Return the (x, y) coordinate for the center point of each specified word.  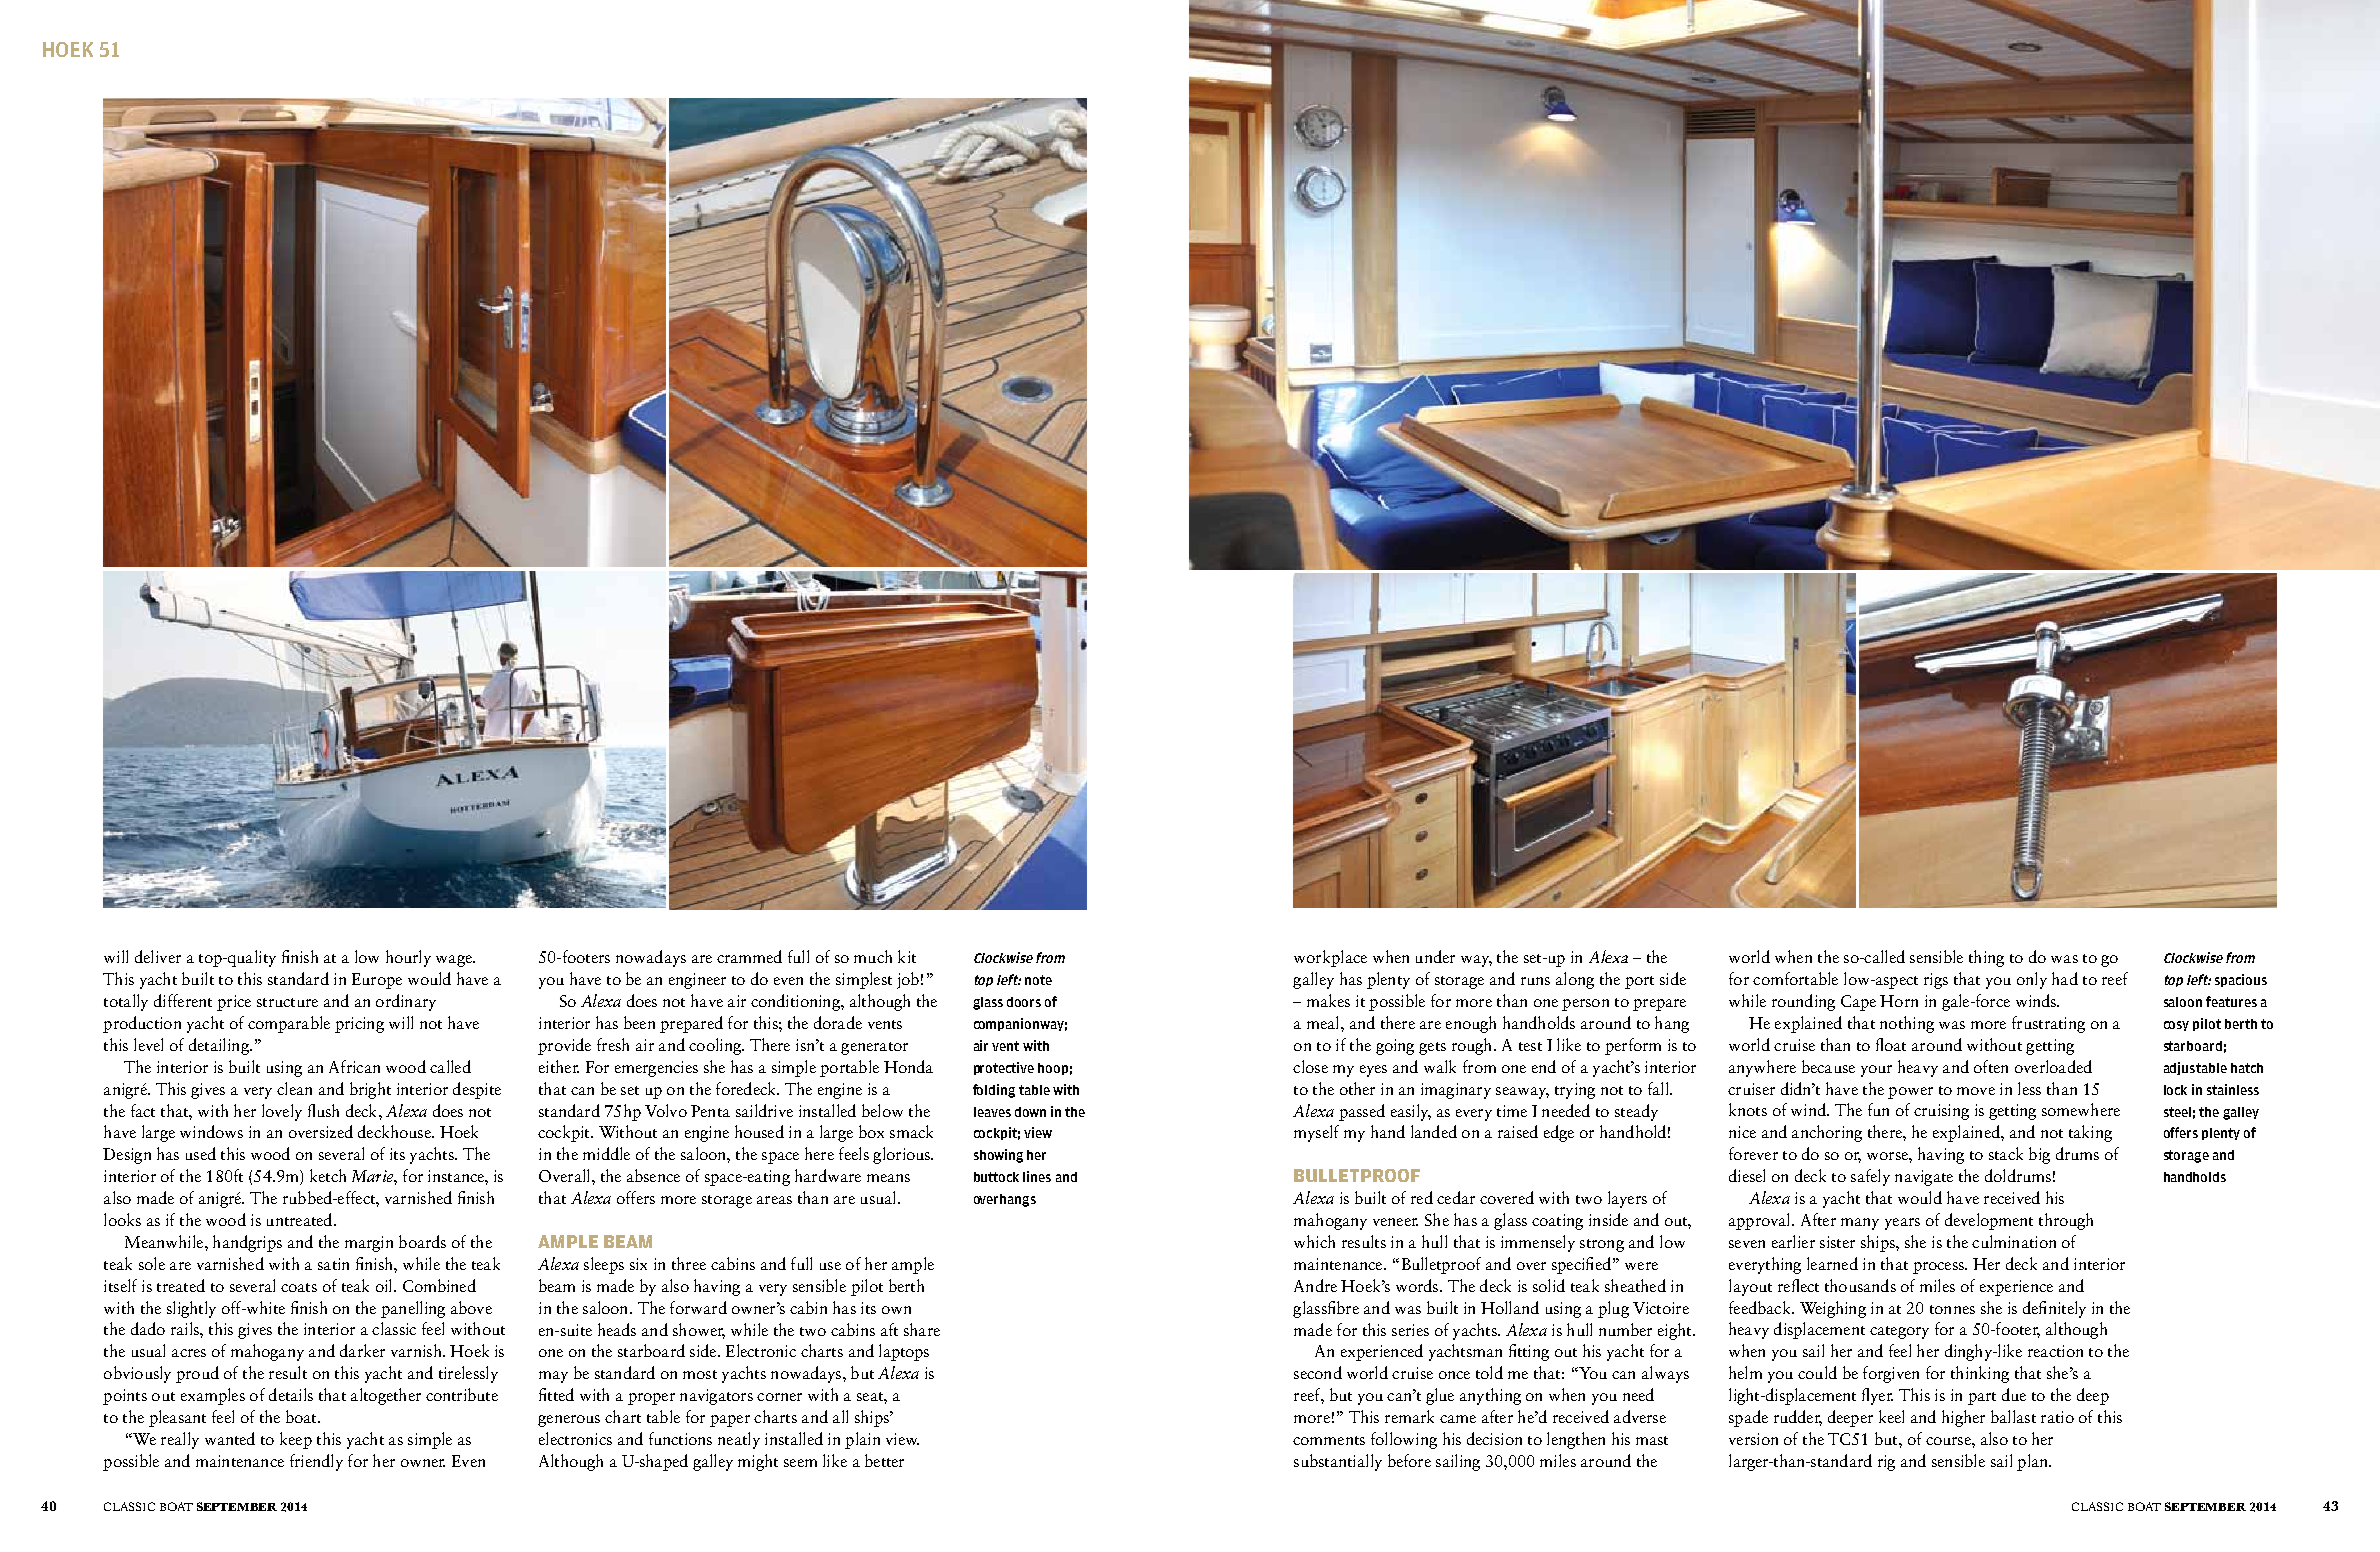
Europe (377, 981)
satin (333, 1264)
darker (362, 1350)
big (2039, 1155)
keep (296, 1440)
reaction (2055, 1351)
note (1038, 980)
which (1314, 1241)
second (1318, 1372)
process (1939, 1268)
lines (1037, 1176)
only (2032, 980)
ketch (328, 1175)
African (354, 1066)
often (1991, 1066)
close (1310, 1066)
